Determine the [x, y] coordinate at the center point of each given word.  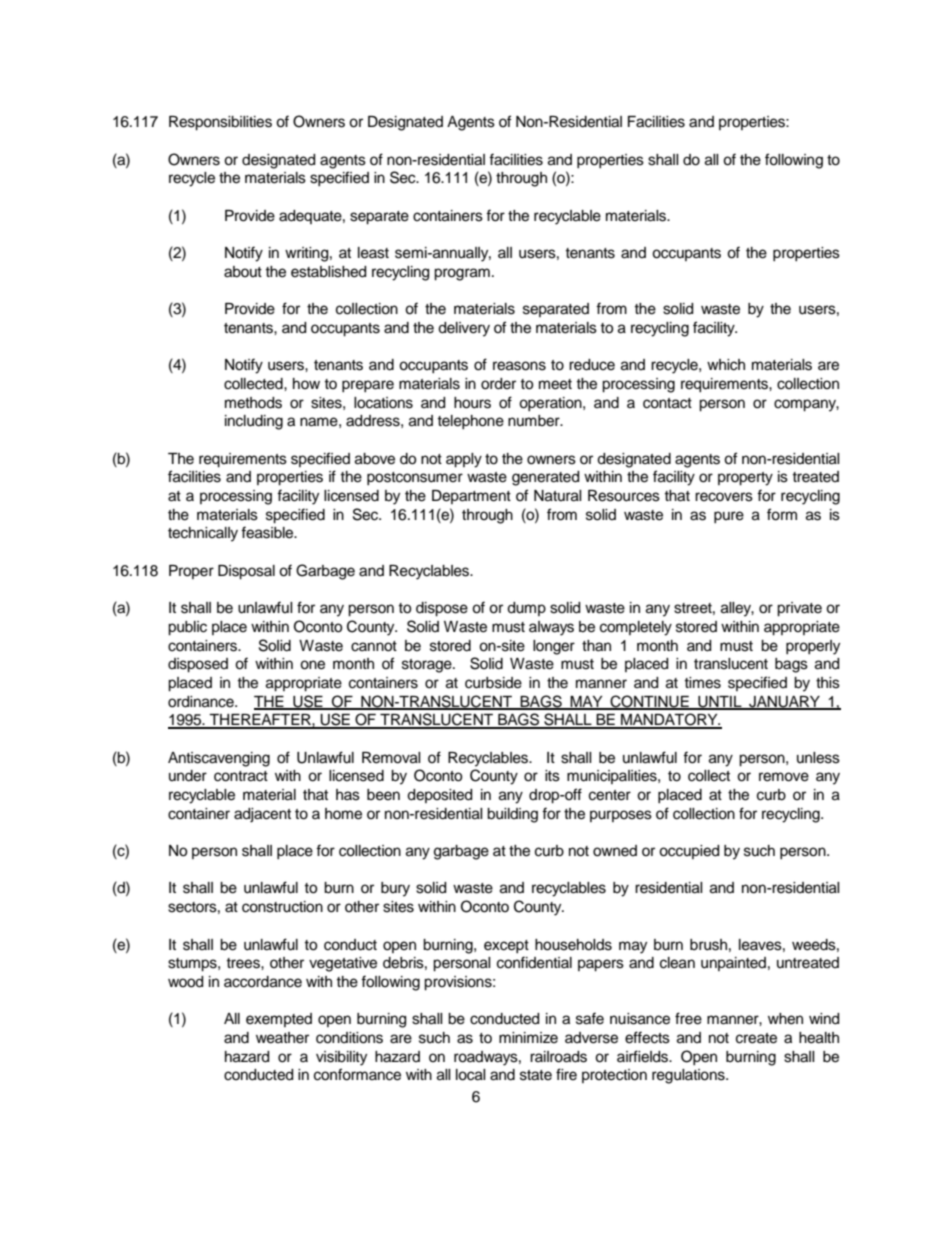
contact [667, 403]
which [726, 365]
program [462, 274]
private [799, 609]
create [756, 1038]
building [512, 815]
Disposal [246, 572]
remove [784, 777]
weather [282, 1038]
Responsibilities [220, 123]
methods [253, 403]
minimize [528, 1038]
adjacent [262, 815]
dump [526, 609]
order [498, 384]
